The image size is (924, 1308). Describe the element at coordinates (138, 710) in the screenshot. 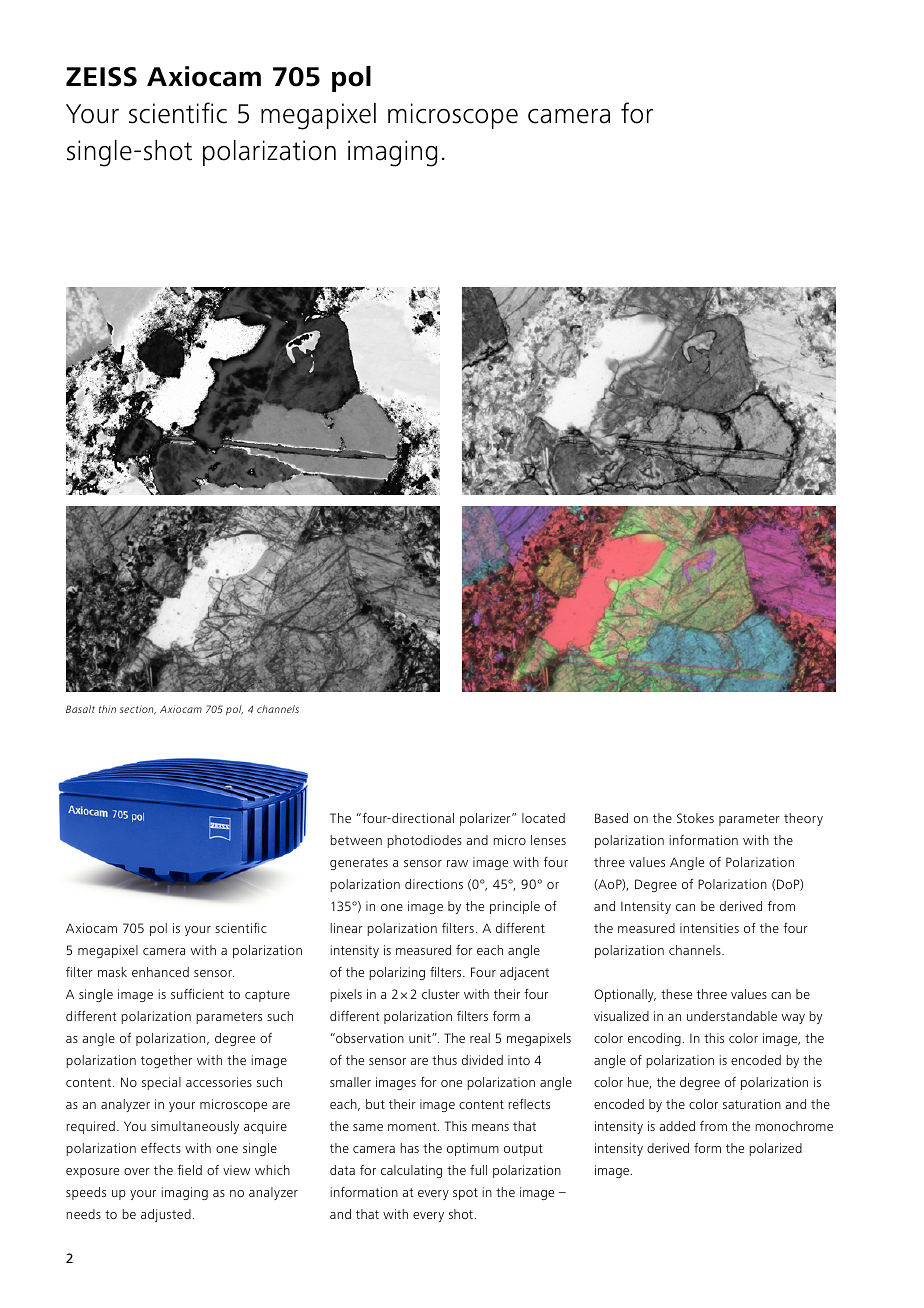

I see `section` at that location.
